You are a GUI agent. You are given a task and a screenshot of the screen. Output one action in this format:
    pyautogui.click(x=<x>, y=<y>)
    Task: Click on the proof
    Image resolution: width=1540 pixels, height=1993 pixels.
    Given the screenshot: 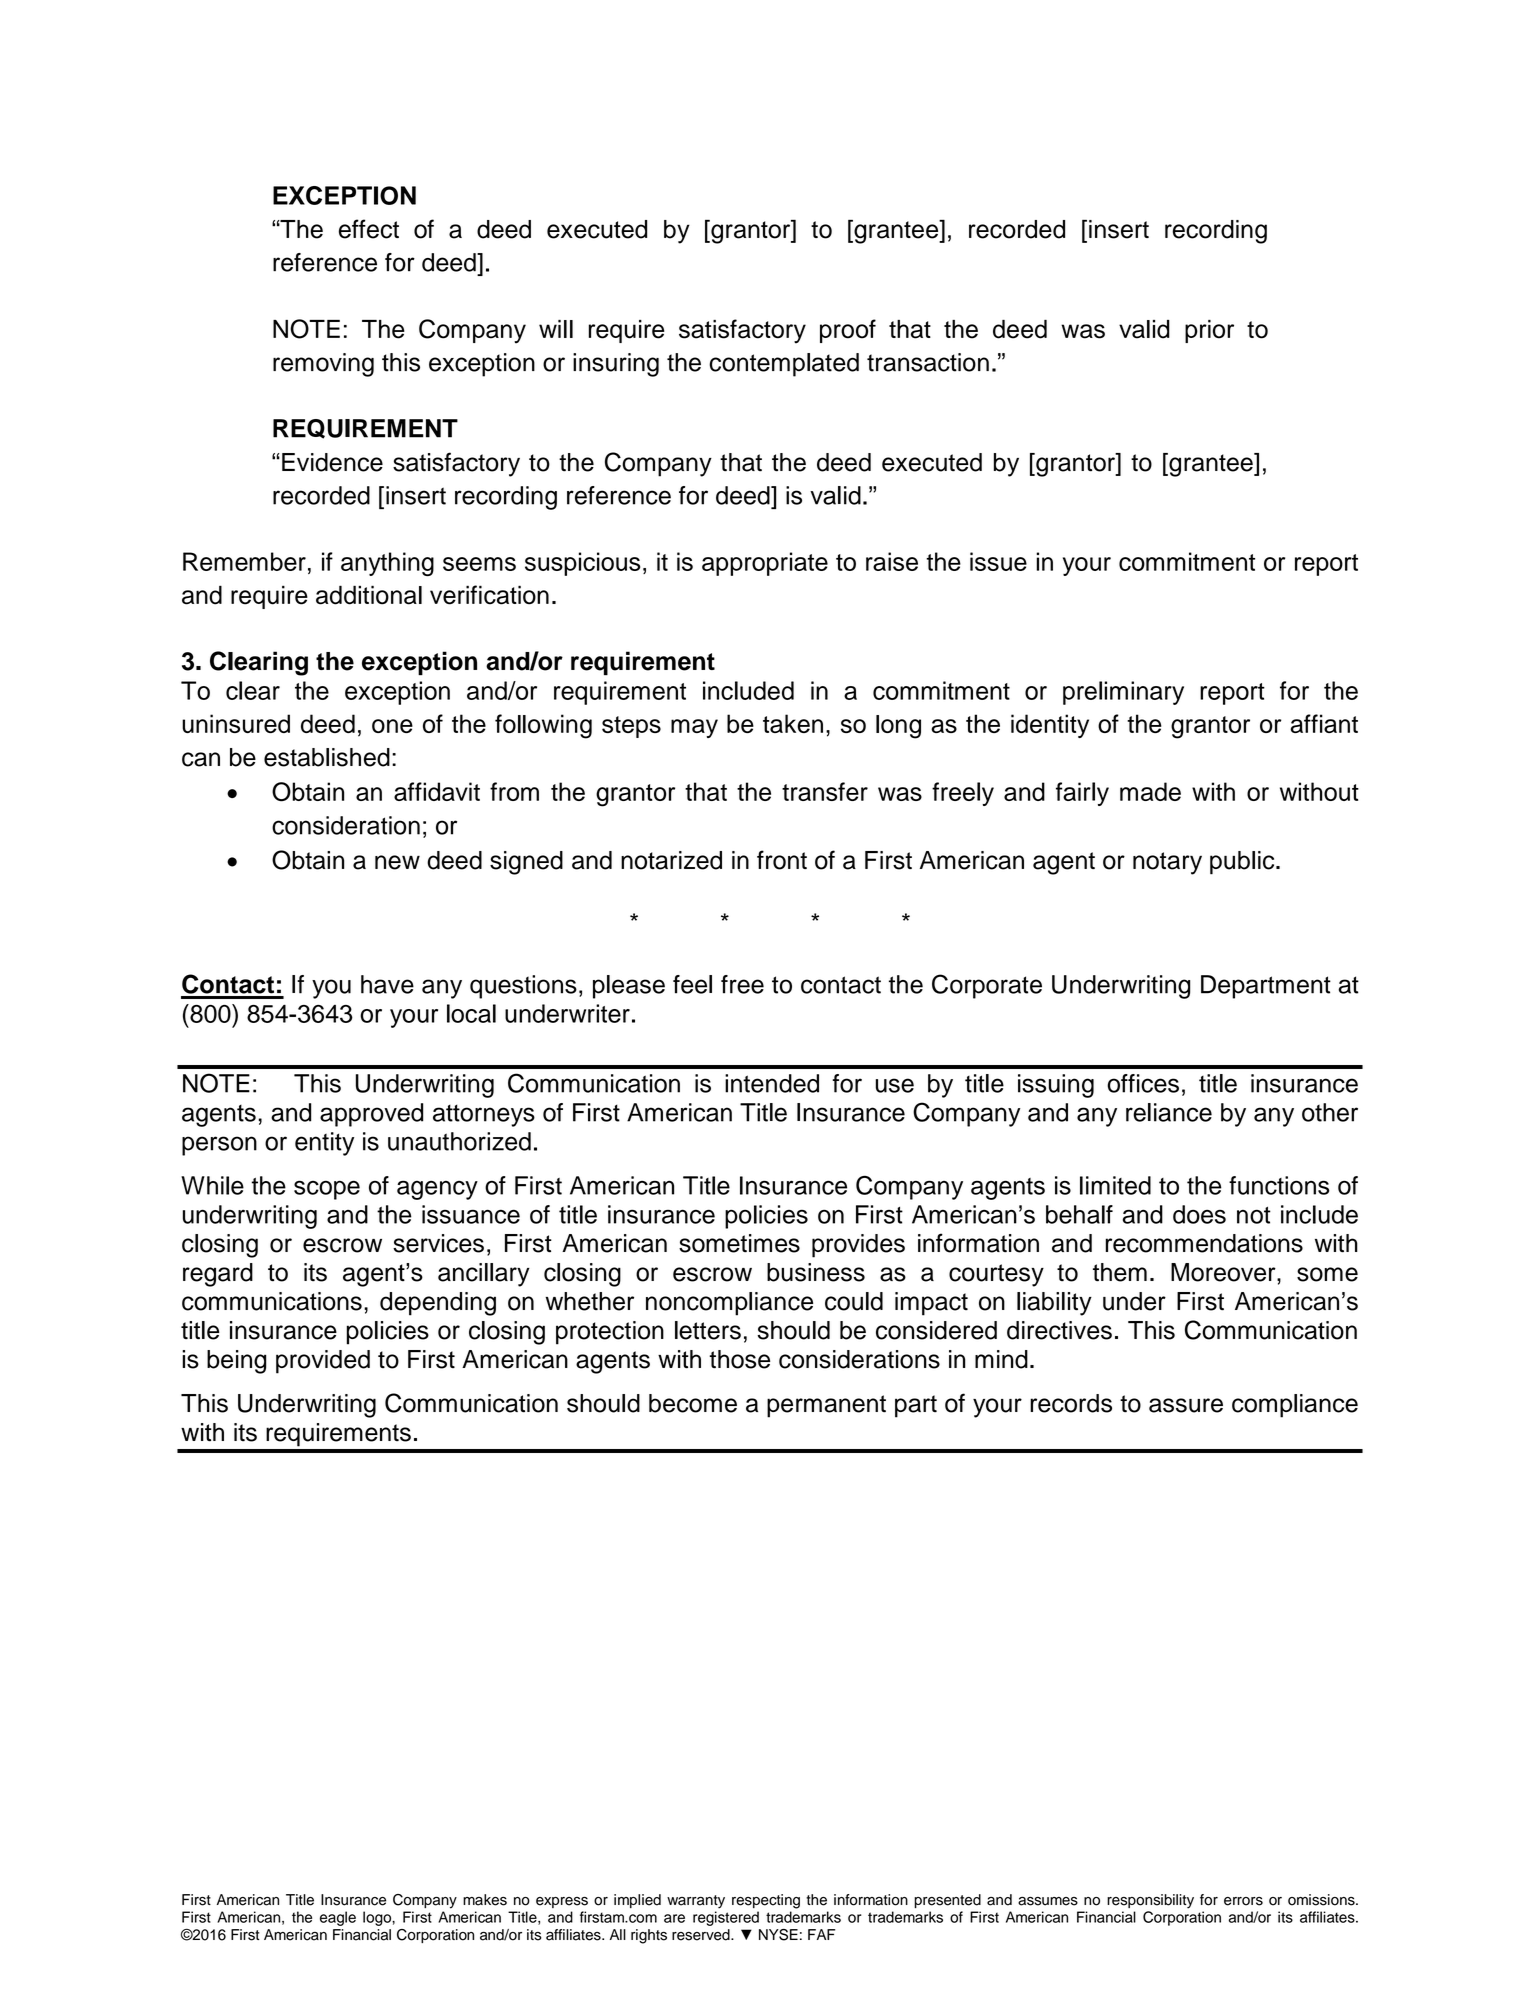 What is the action you would take?
    pyautogui.click(x=848, y=331)
